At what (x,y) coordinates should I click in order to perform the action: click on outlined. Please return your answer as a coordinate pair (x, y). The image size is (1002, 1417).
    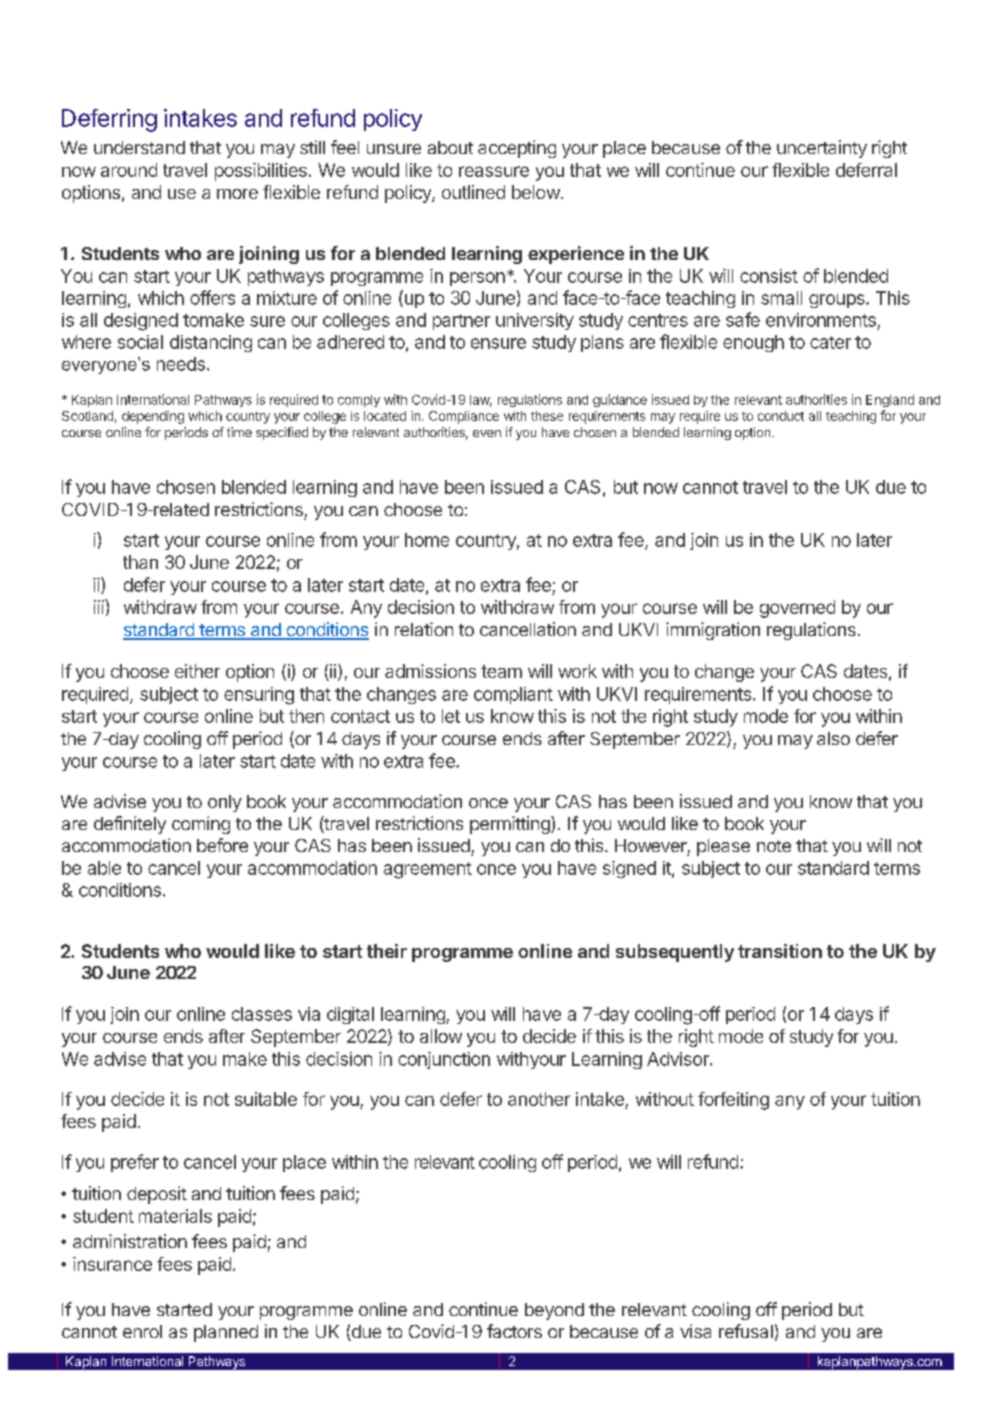
    Looking at the image, I should click on (473, 192).
